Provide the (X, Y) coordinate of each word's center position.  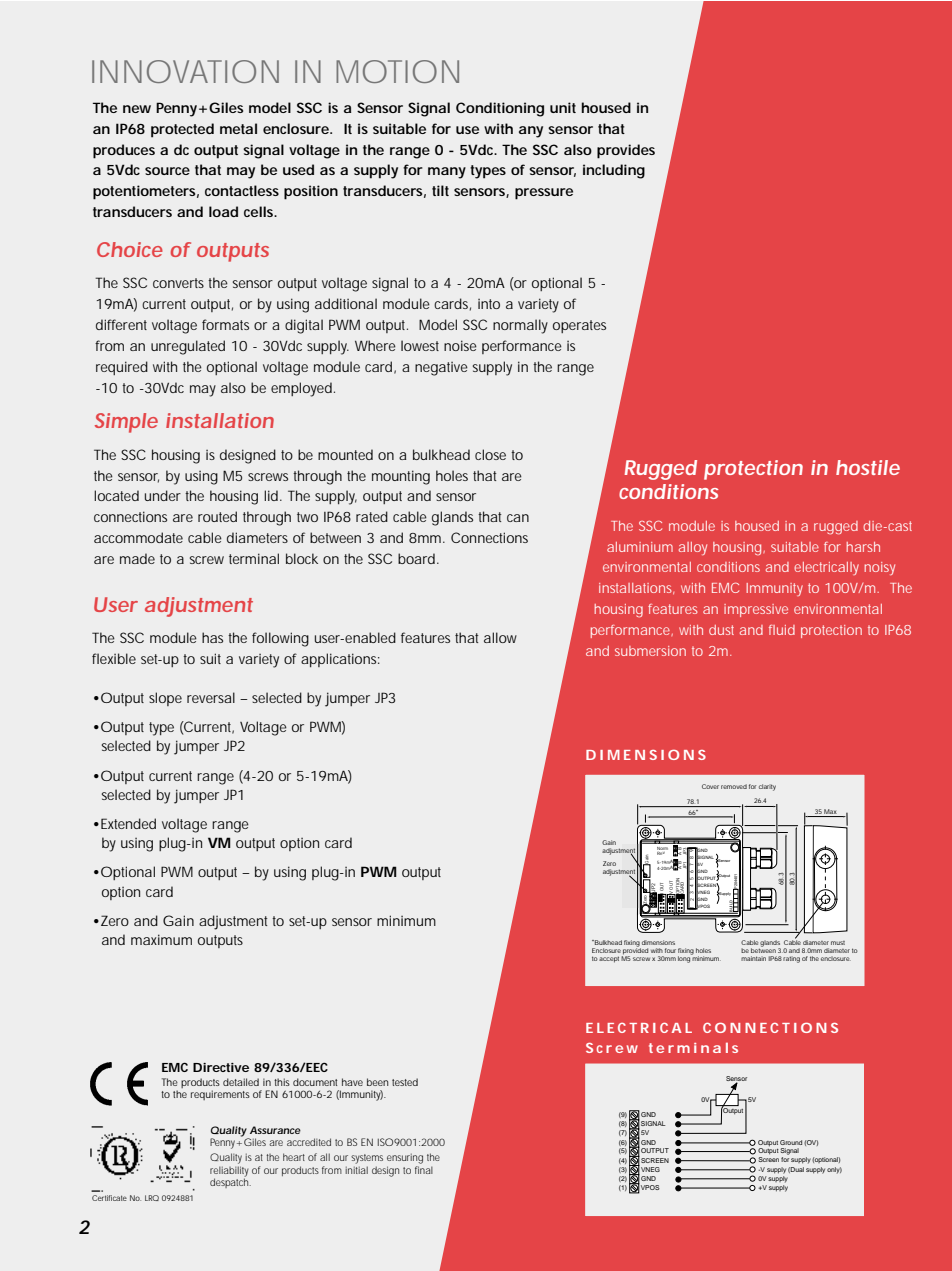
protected (182, 130)
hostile (868, 467)
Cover (710, 786)
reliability (229, 1172)
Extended (128, 823)
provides (626, 151)
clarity (767, 787)
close (490, 454)
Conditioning (500, 109)
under (163, 495)
